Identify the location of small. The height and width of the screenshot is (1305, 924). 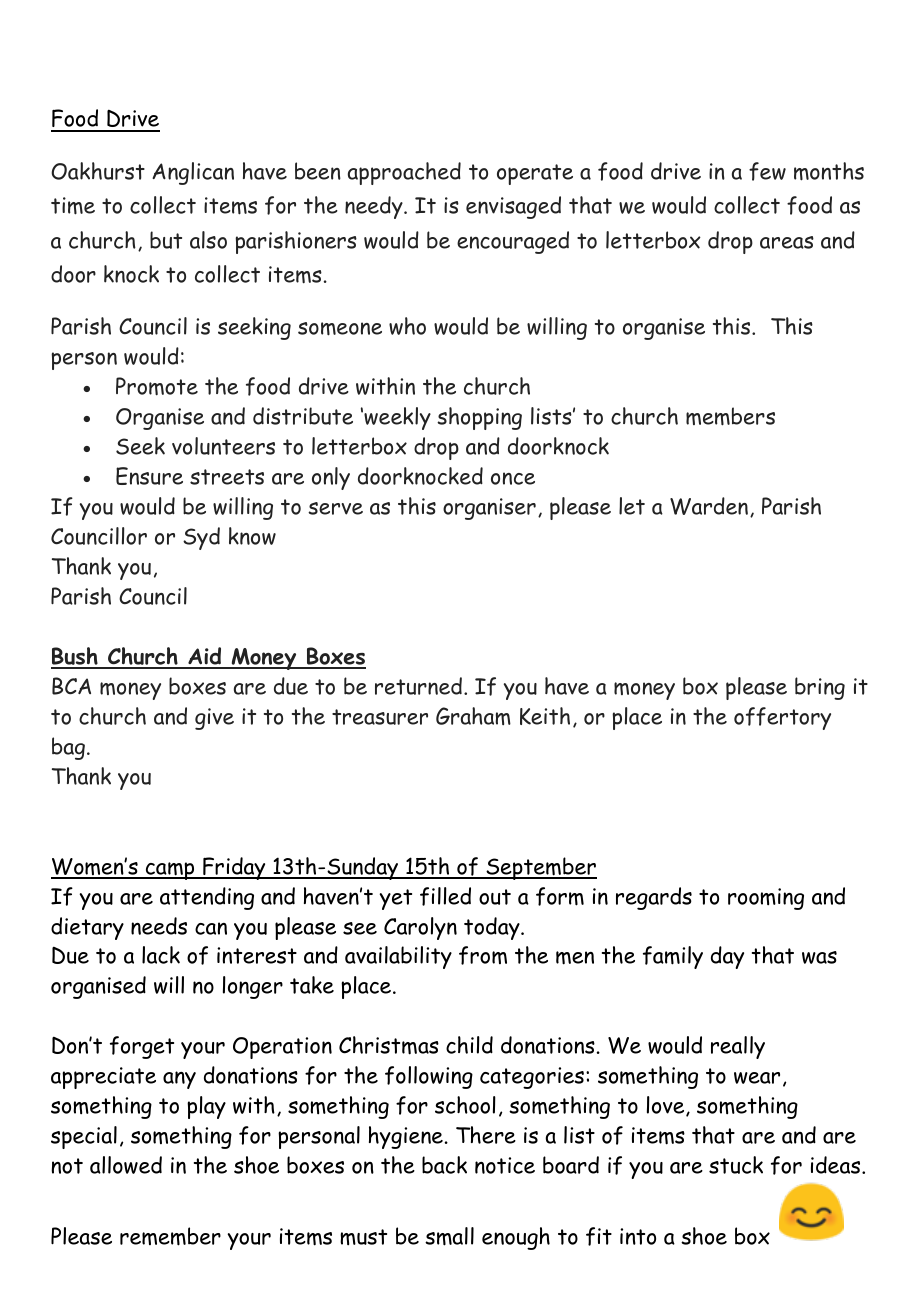
(449, 1236).
